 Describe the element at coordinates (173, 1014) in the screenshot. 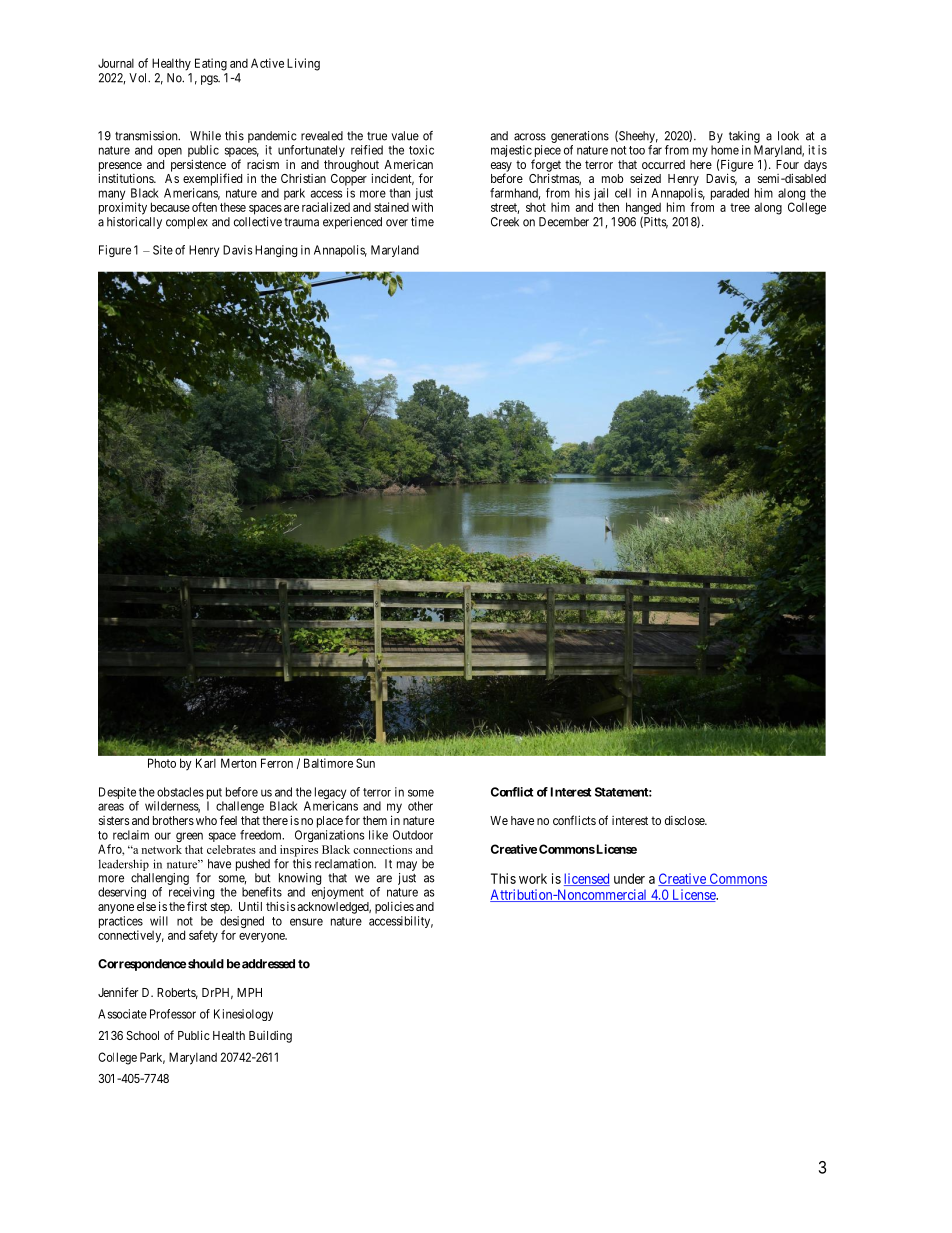

I see `Professor` at that location.
